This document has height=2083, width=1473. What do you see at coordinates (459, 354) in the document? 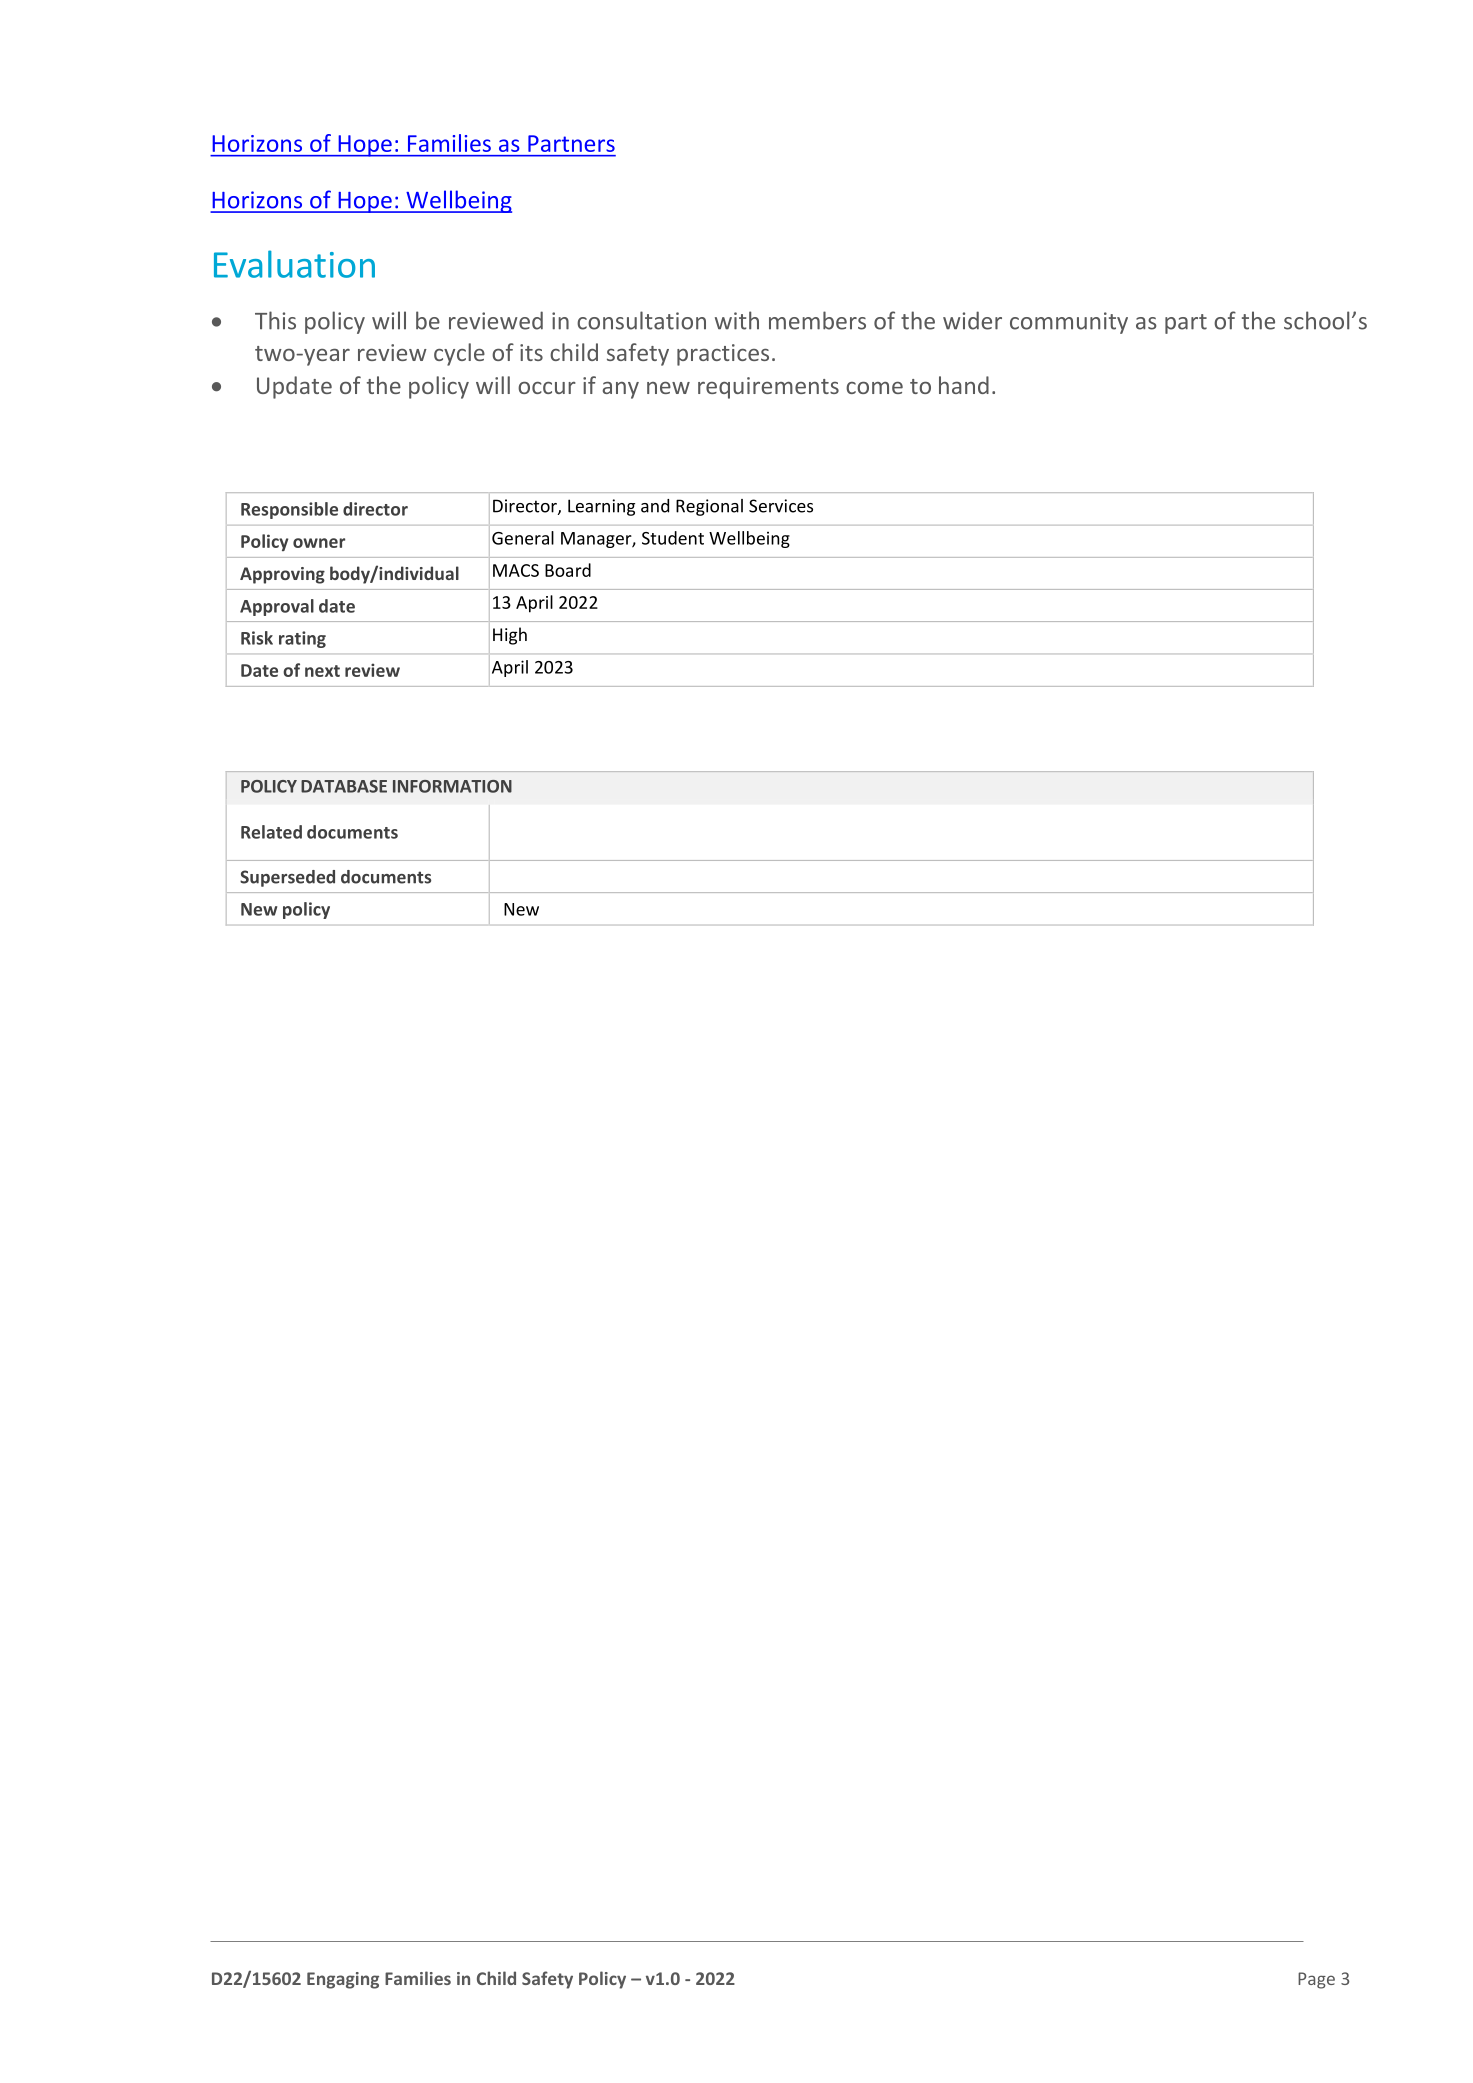
I see `cycle` at bounding box center [459, 354].
